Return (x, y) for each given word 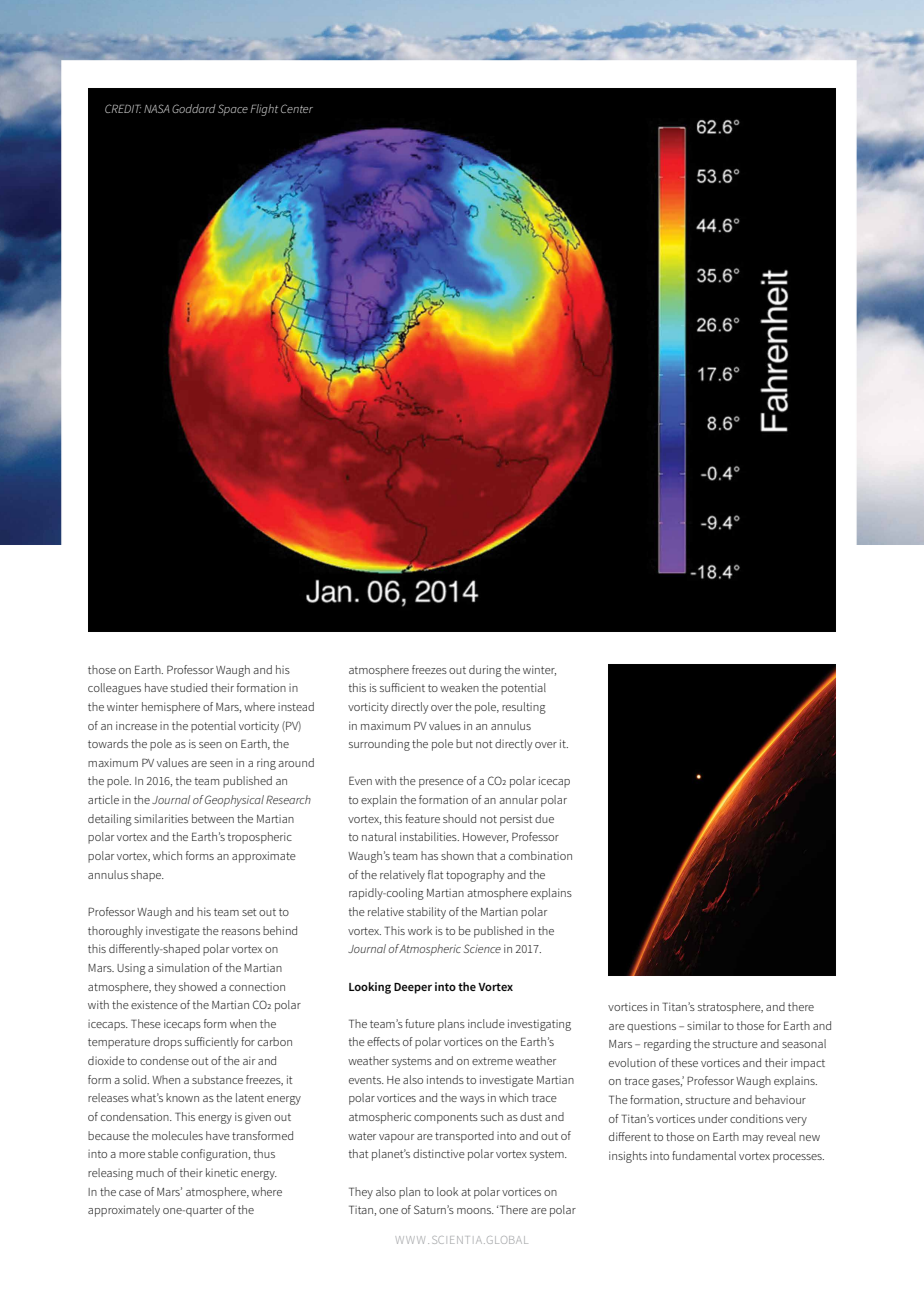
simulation (183, 967)
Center (297, 108)
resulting (524, 708)
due (544, 818)
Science (482, 948)
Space (233, 110)
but (464, 743)
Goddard (194, 108)
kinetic (222, 1172)
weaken (459, 687)
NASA (157, 108)
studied (189, 687)
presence (441, 783)
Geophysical (234, 801)
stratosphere (730, 1008)
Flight (264, 110)
